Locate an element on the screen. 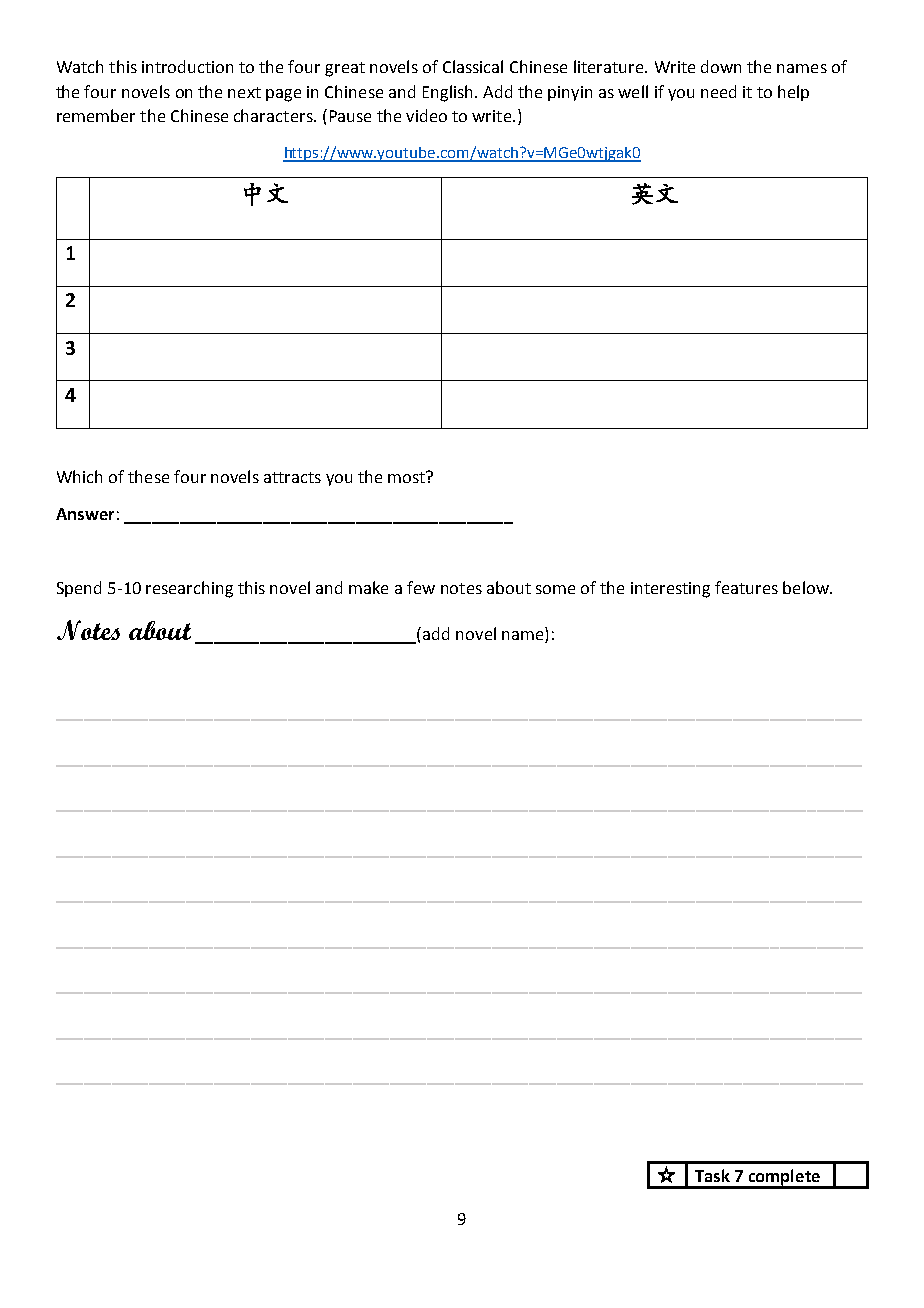  below is located at coordinates (807, 587).
